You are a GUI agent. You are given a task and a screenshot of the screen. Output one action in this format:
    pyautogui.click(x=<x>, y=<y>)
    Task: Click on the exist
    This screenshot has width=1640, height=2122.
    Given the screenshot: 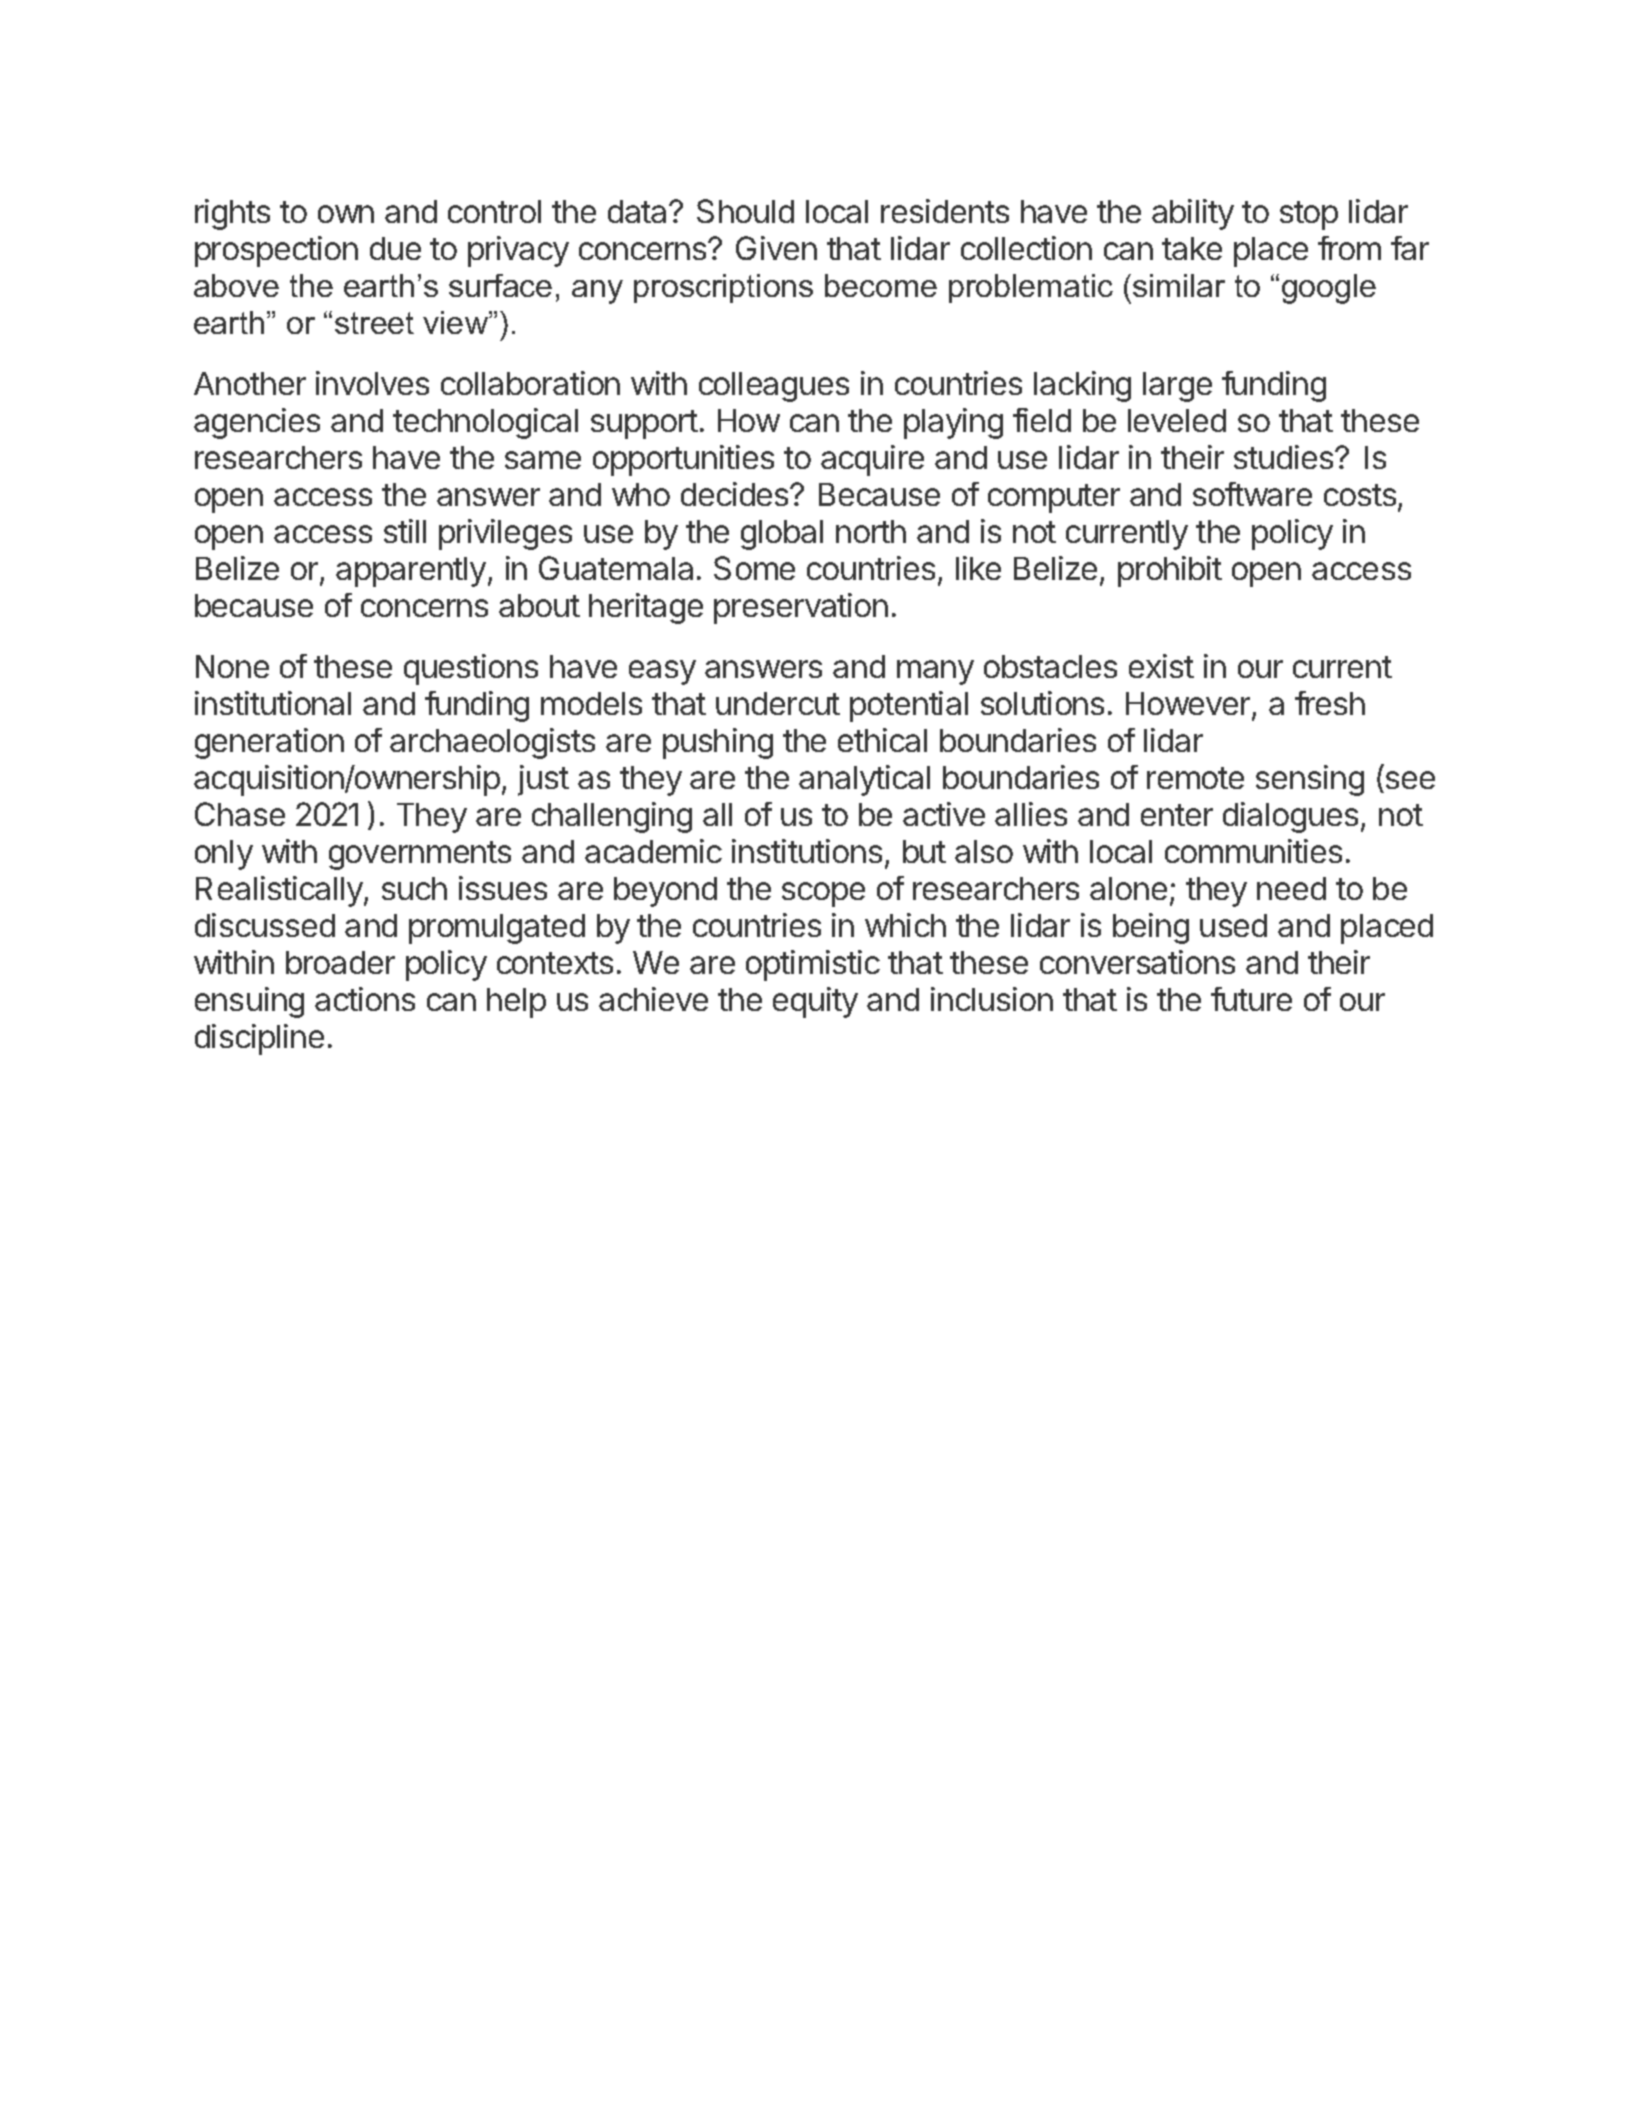 What is the action you would take?
    pyautogui.click(x=1161, y=666)
